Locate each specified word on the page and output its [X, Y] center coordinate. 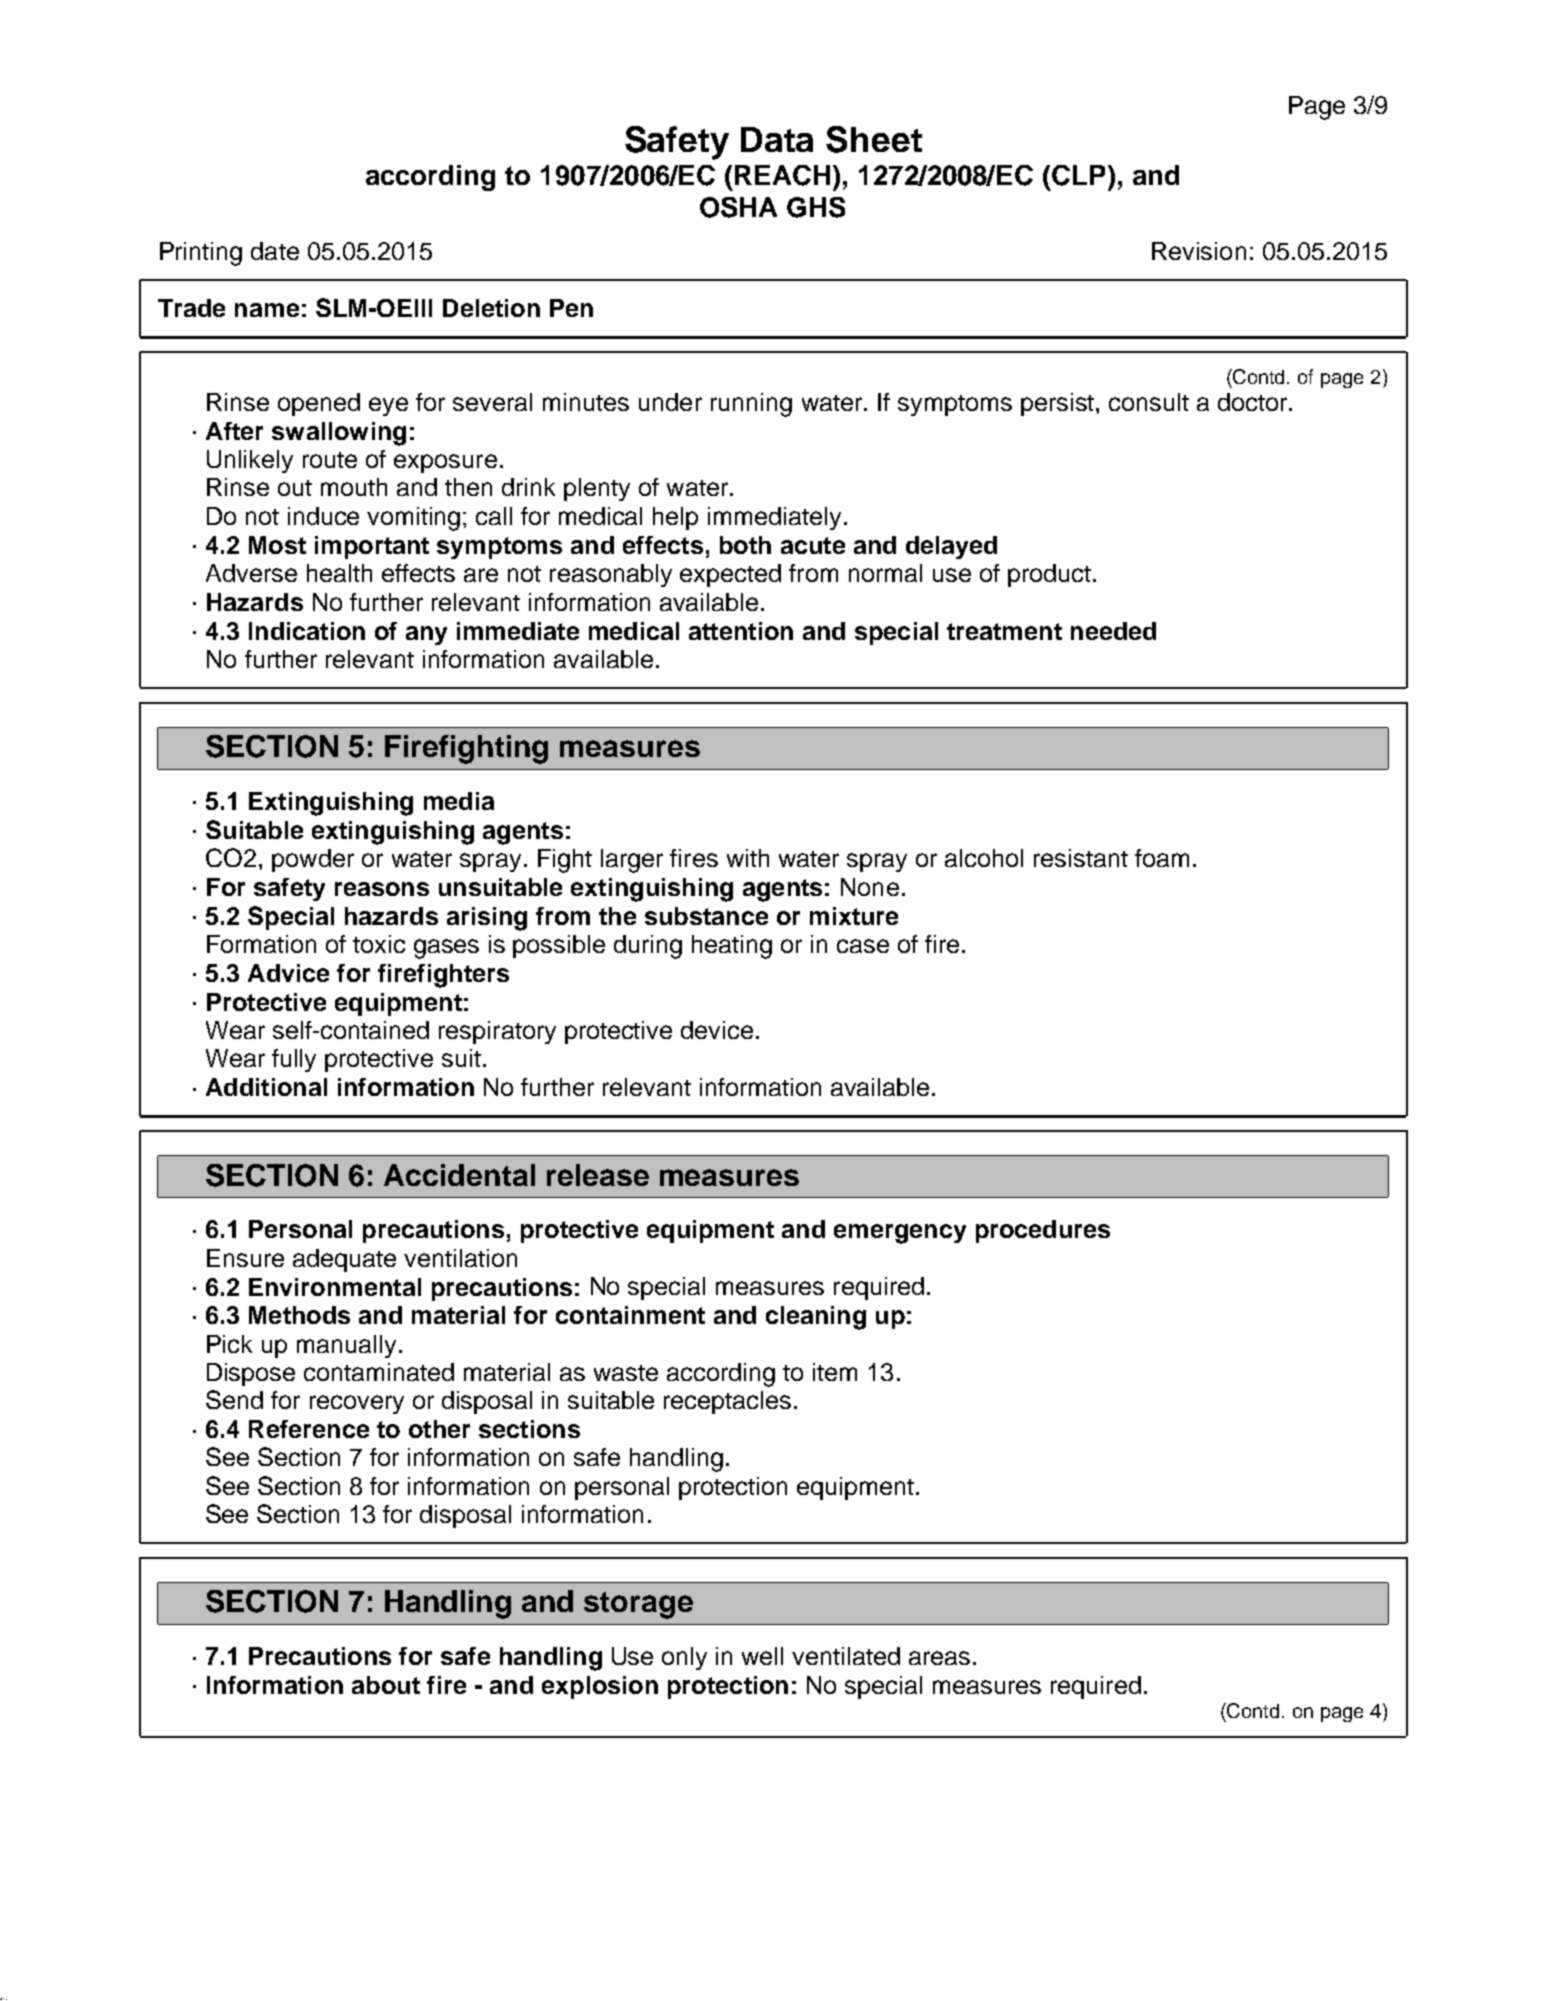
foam [1162, 858]
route [330, 460]
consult [1149, 402]
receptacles [727, 1402]
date [275, 251]
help [675, 518]
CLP [1080, 175]
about [386, 1685]
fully [294, 1060]
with [748, 858]
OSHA [738, 207]
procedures [1043, 1231]
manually [346, 1346]
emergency [900, 1234]
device [717, 1030]
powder [313, 860]
